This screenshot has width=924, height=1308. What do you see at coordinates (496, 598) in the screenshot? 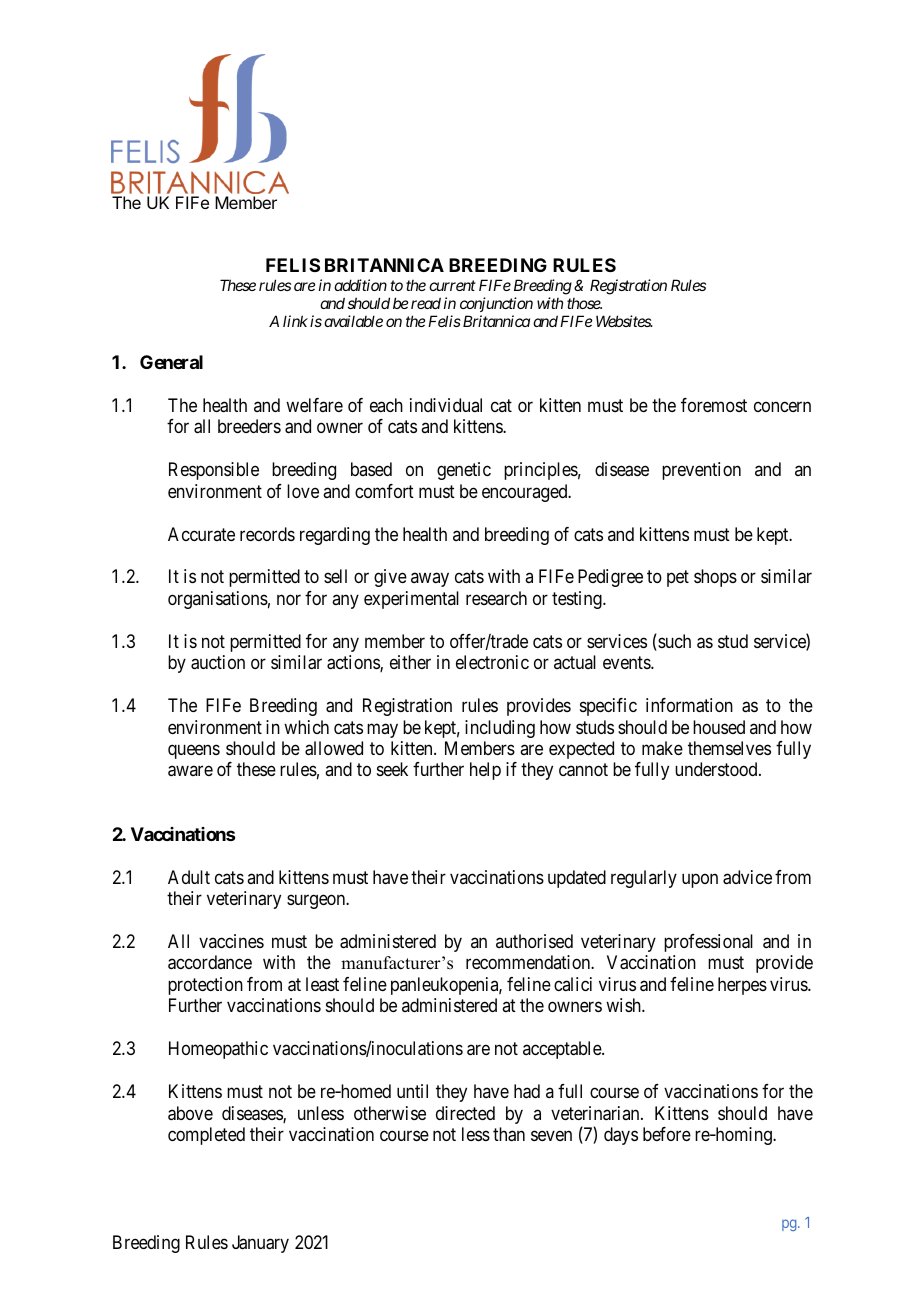
I see `research` at bounding box center [496, 598].
